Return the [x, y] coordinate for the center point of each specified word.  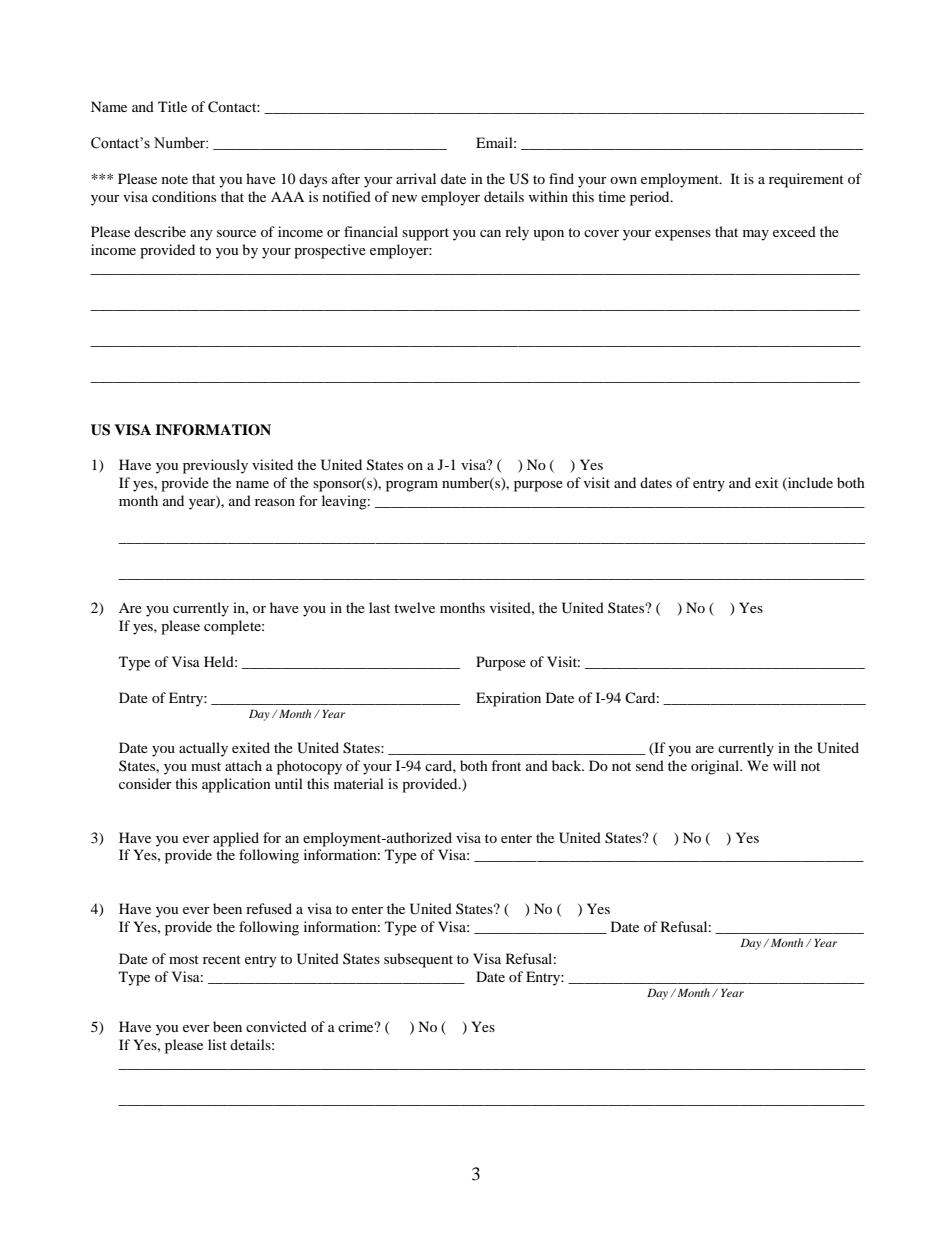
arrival [416, 178]
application [236, 785]
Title [172, 106]
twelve [414, 607]
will [784, 765]
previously [215, 466]
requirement [806, 180]
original [716, 767]
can [490, 233]
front [506, 765]
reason [275, 502]
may [756, 235]
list [217, 1044]
